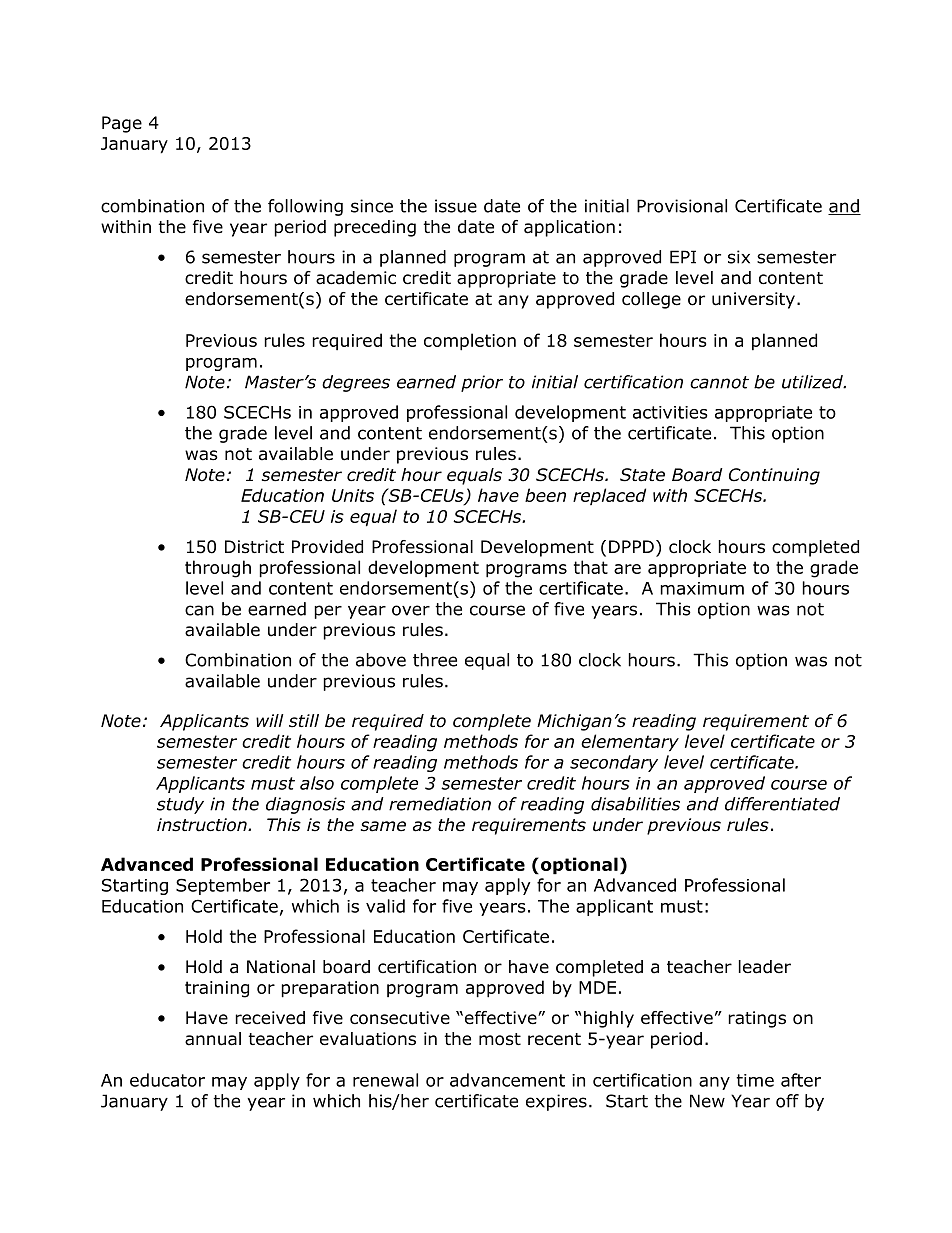  What do you see at coordinates (122, 124) in the document?
I see `Page` at bounding box center [122, 124].
